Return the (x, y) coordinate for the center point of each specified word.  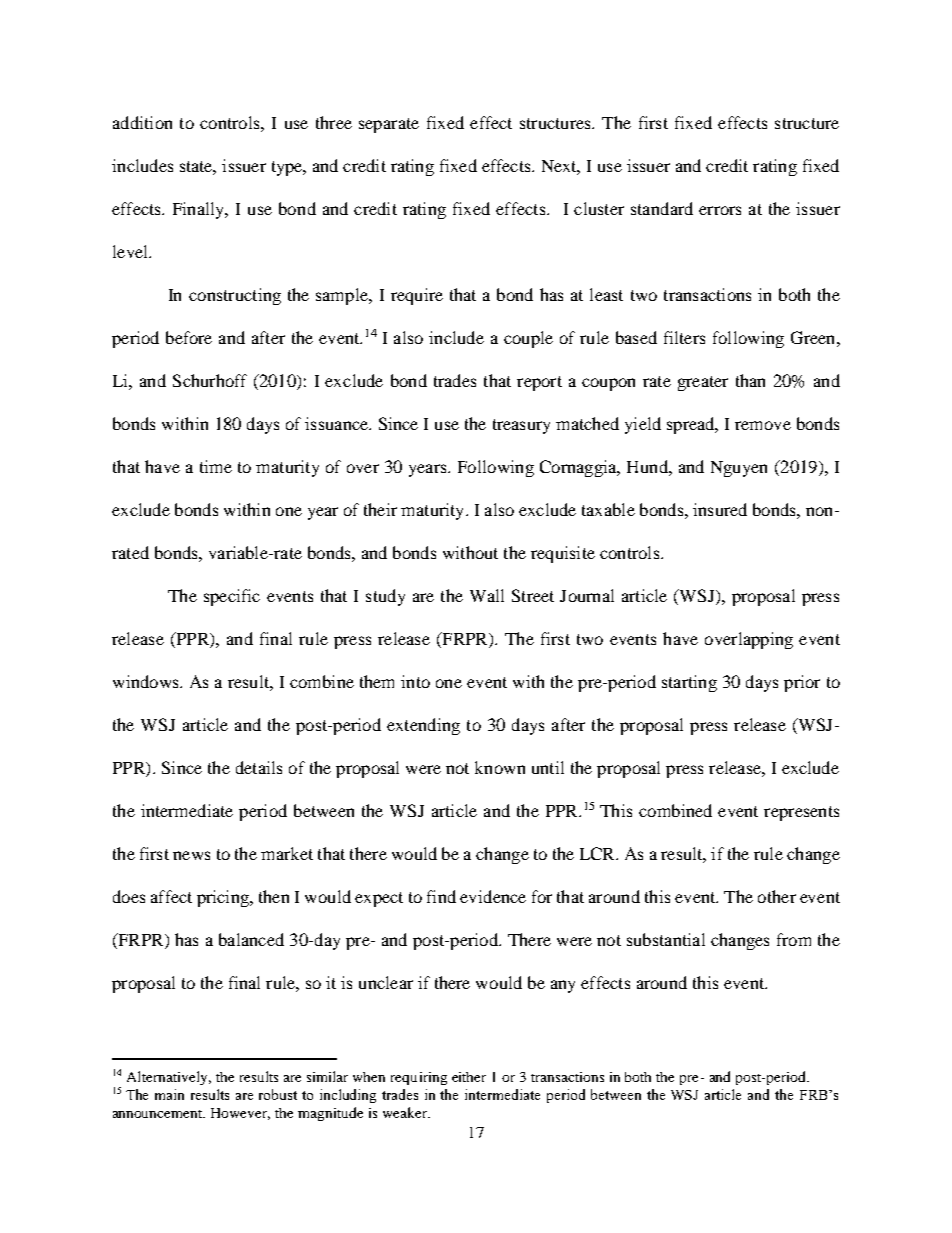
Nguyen (739, 469)
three (334, 122)
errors (720, 210)
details (259, 767)
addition (142, 122)
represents (801, 813)
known (500, 767)
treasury (521, 426)
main (169, 1094)
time (216, 466)
